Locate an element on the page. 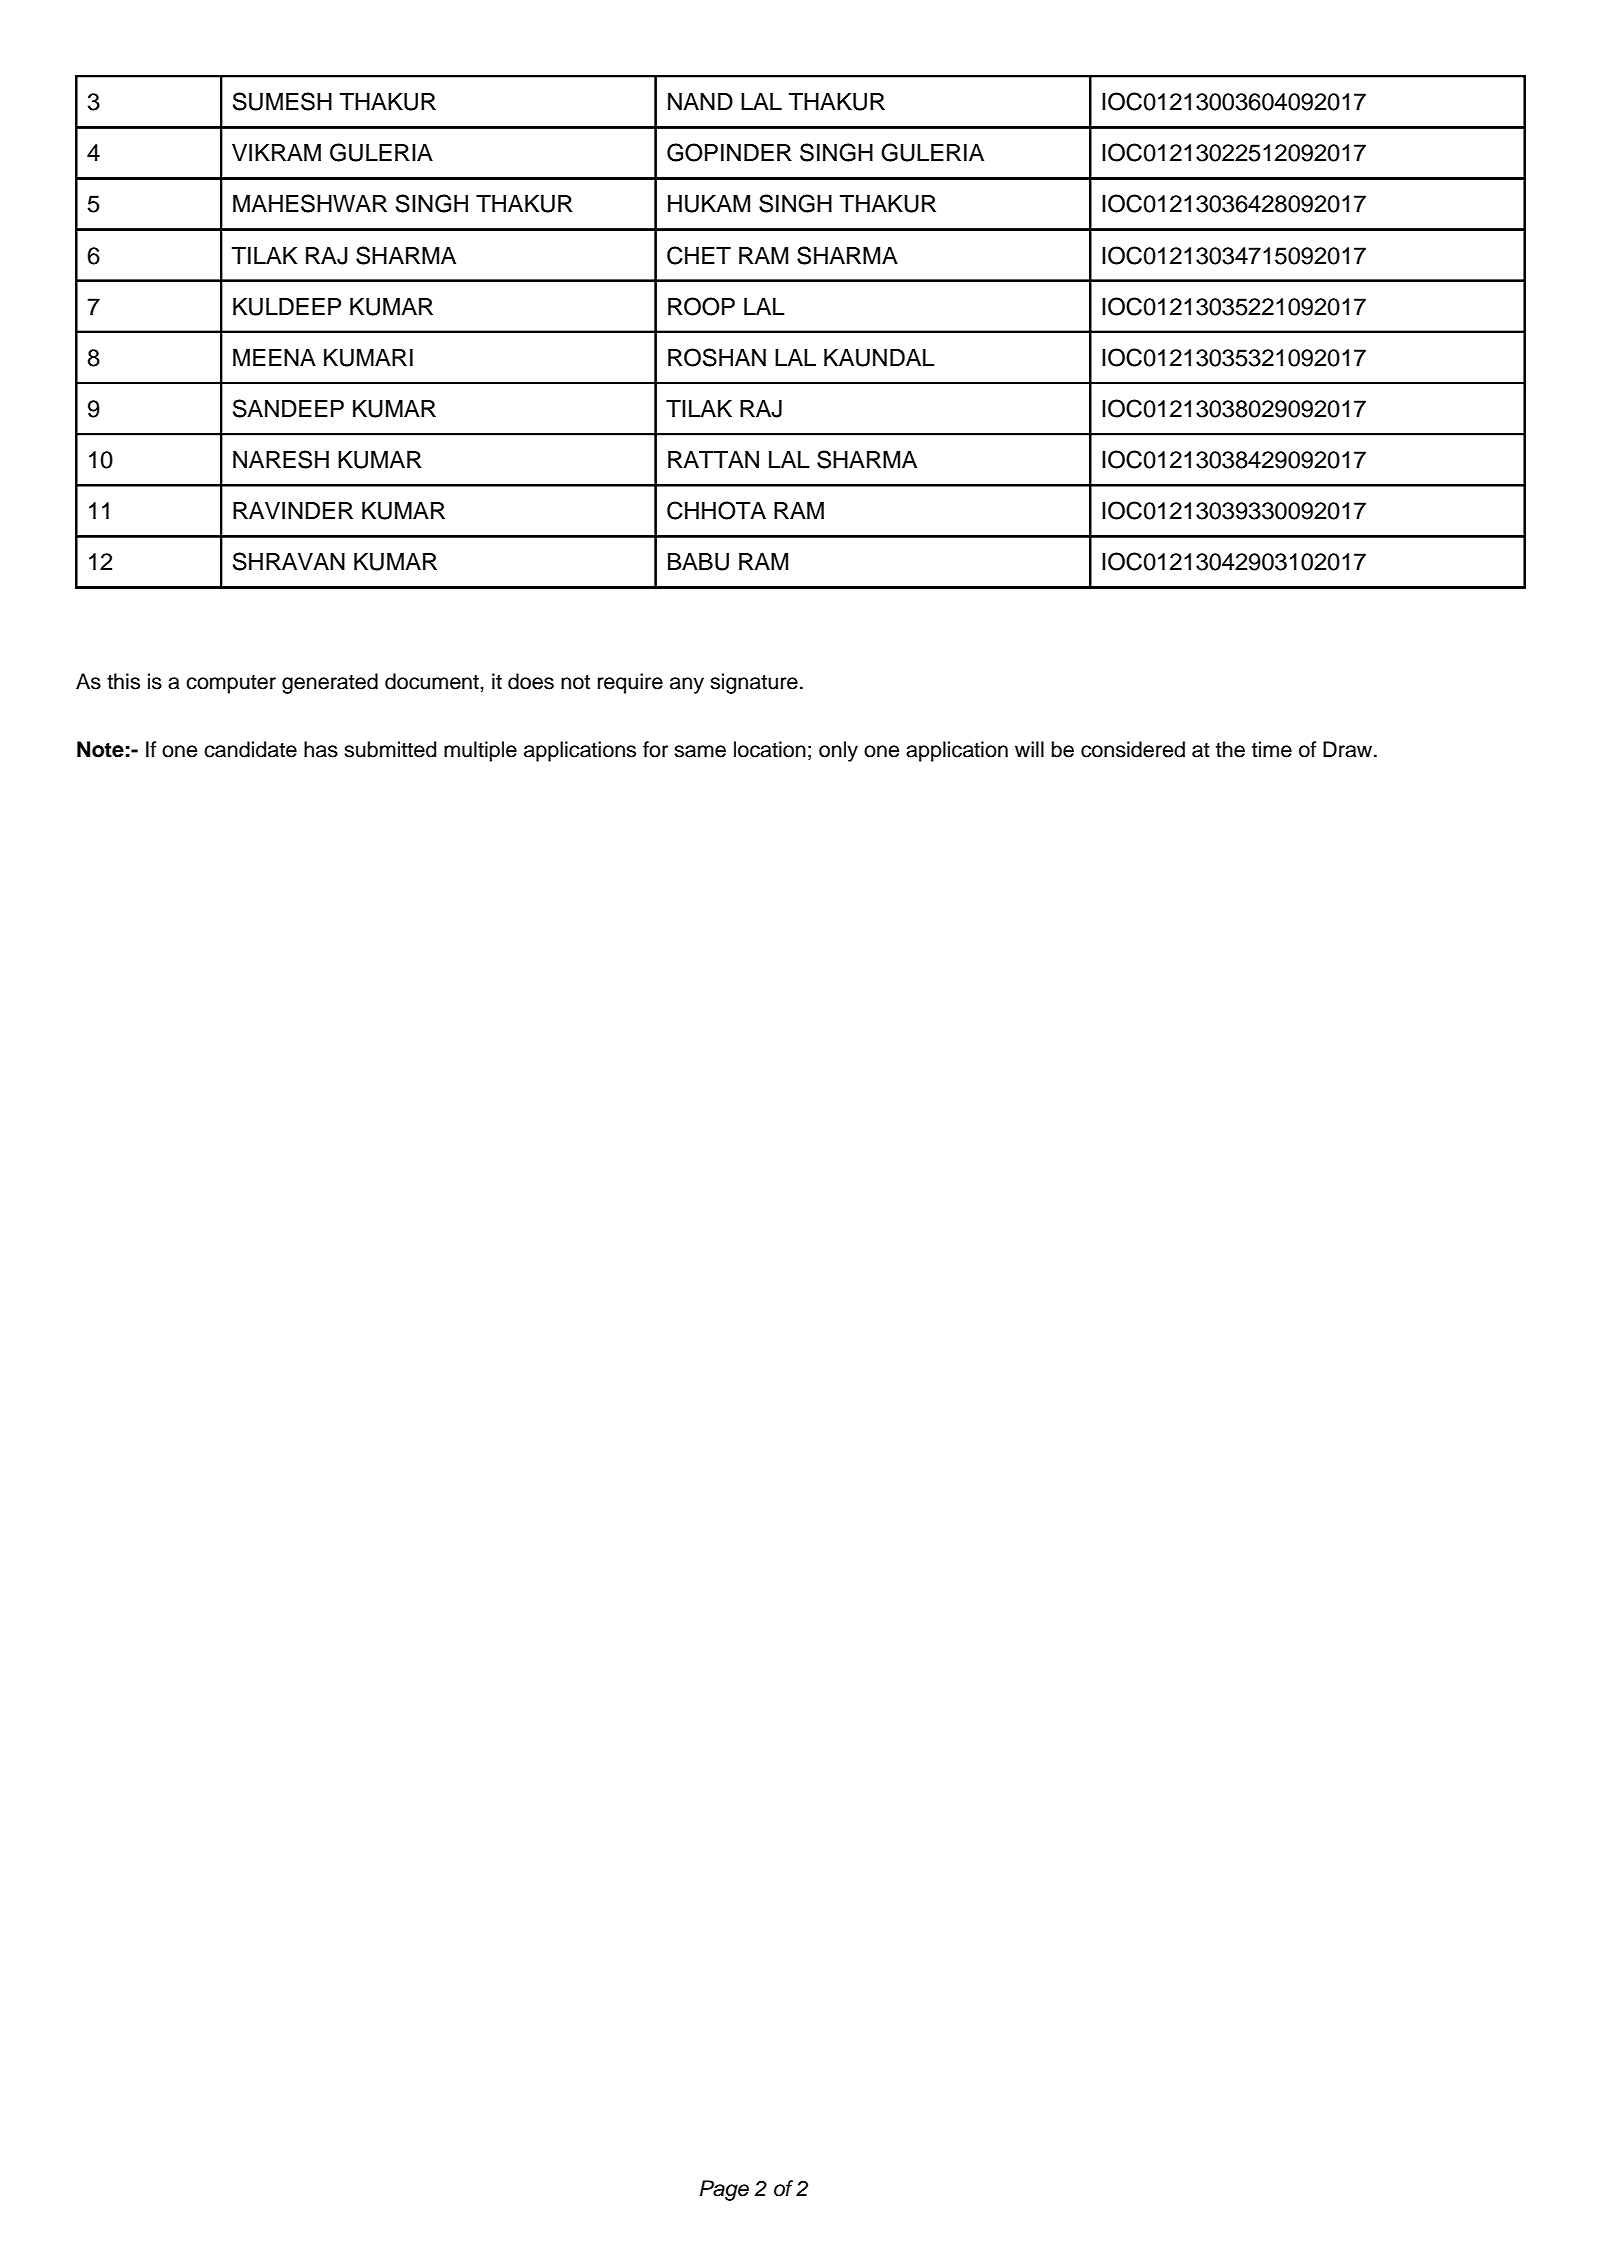 The image size is (1601, 2265). the is located at coordinates (1230, 749).
